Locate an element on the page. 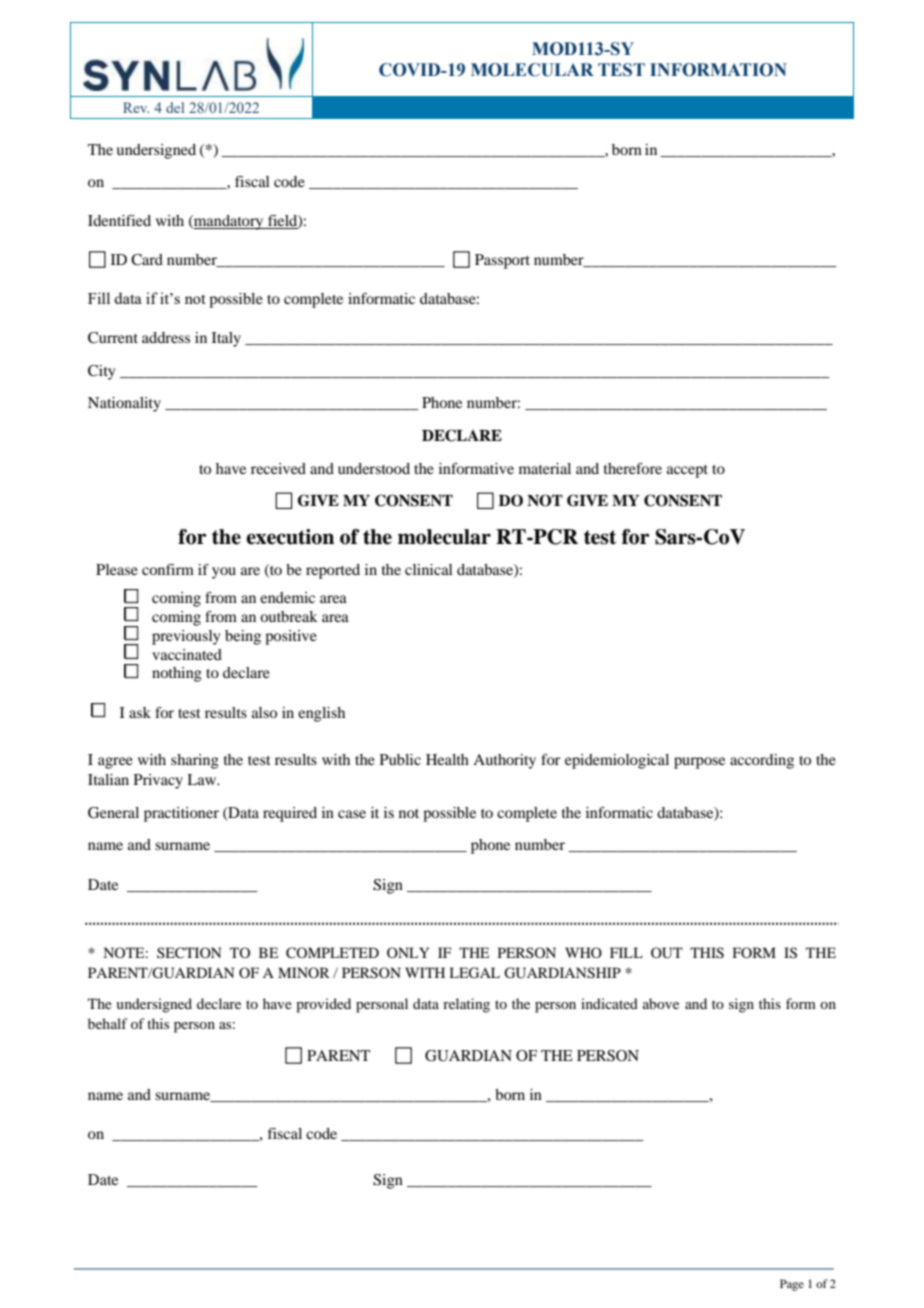  clinical is located at coordinates (429, 569).
